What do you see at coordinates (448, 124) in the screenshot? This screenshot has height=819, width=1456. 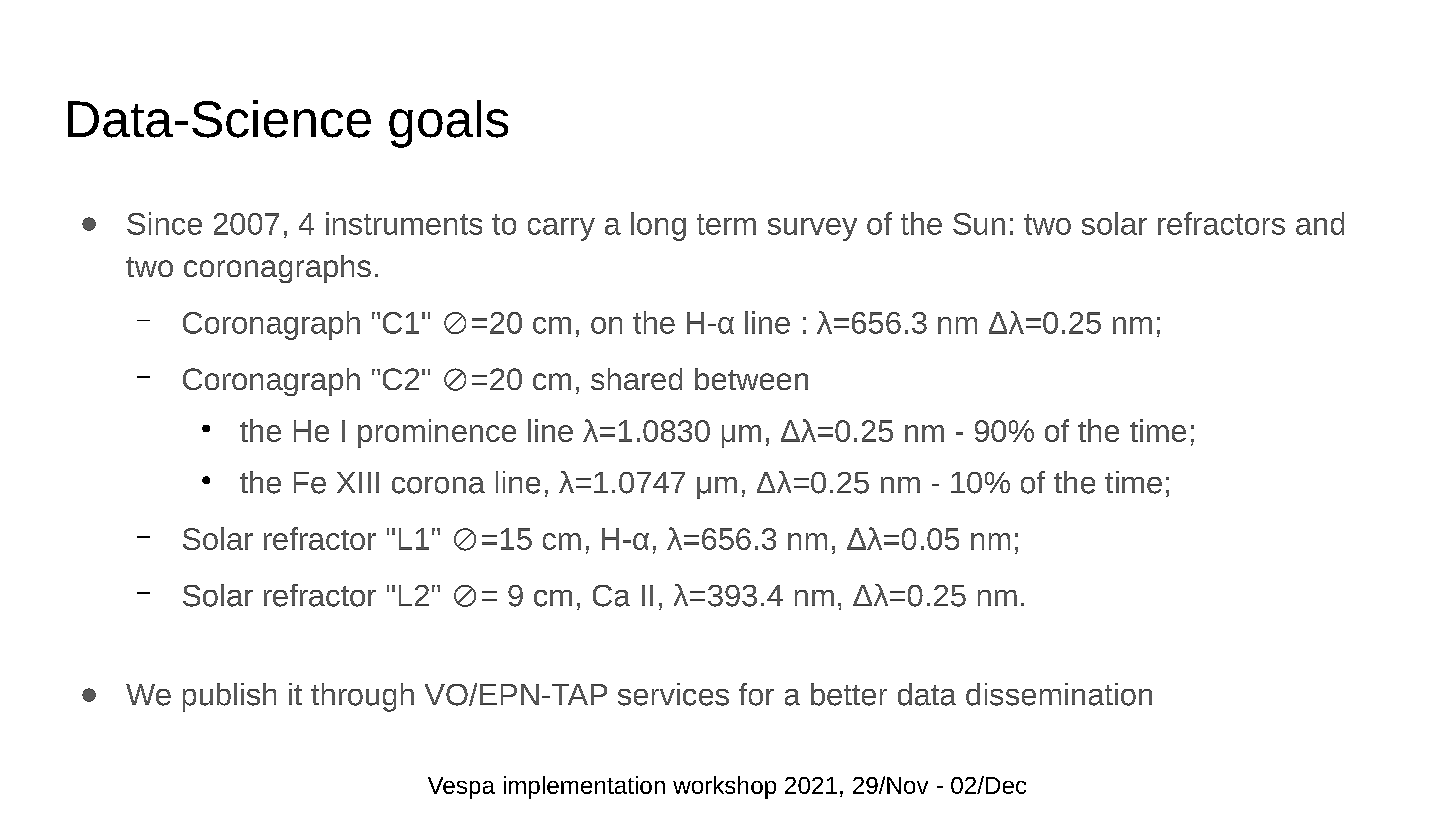 I see `goals` at bounding box center [448, 124].
